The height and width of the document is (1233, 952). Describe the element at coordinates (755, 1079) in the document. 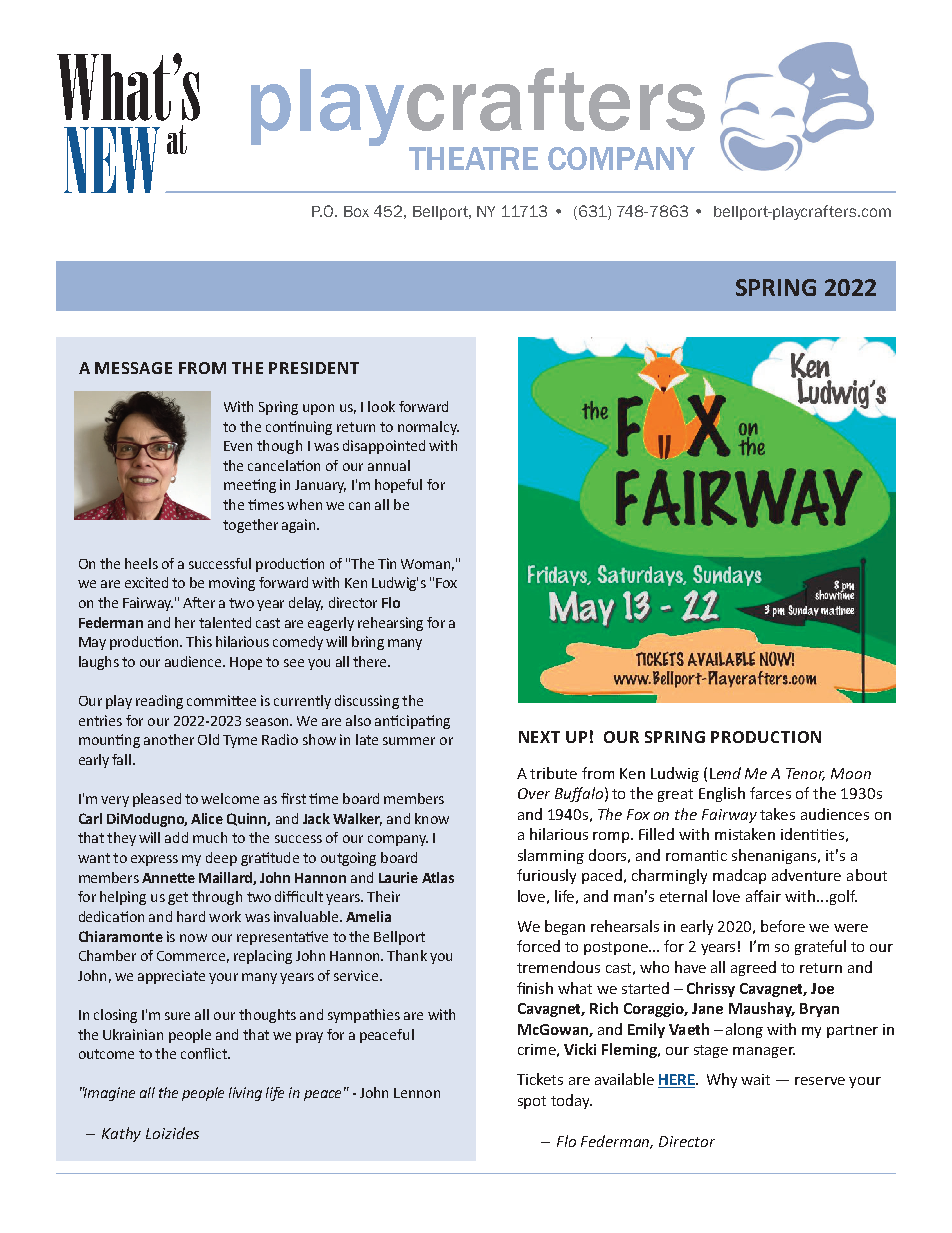

I see `wait` at that location.
